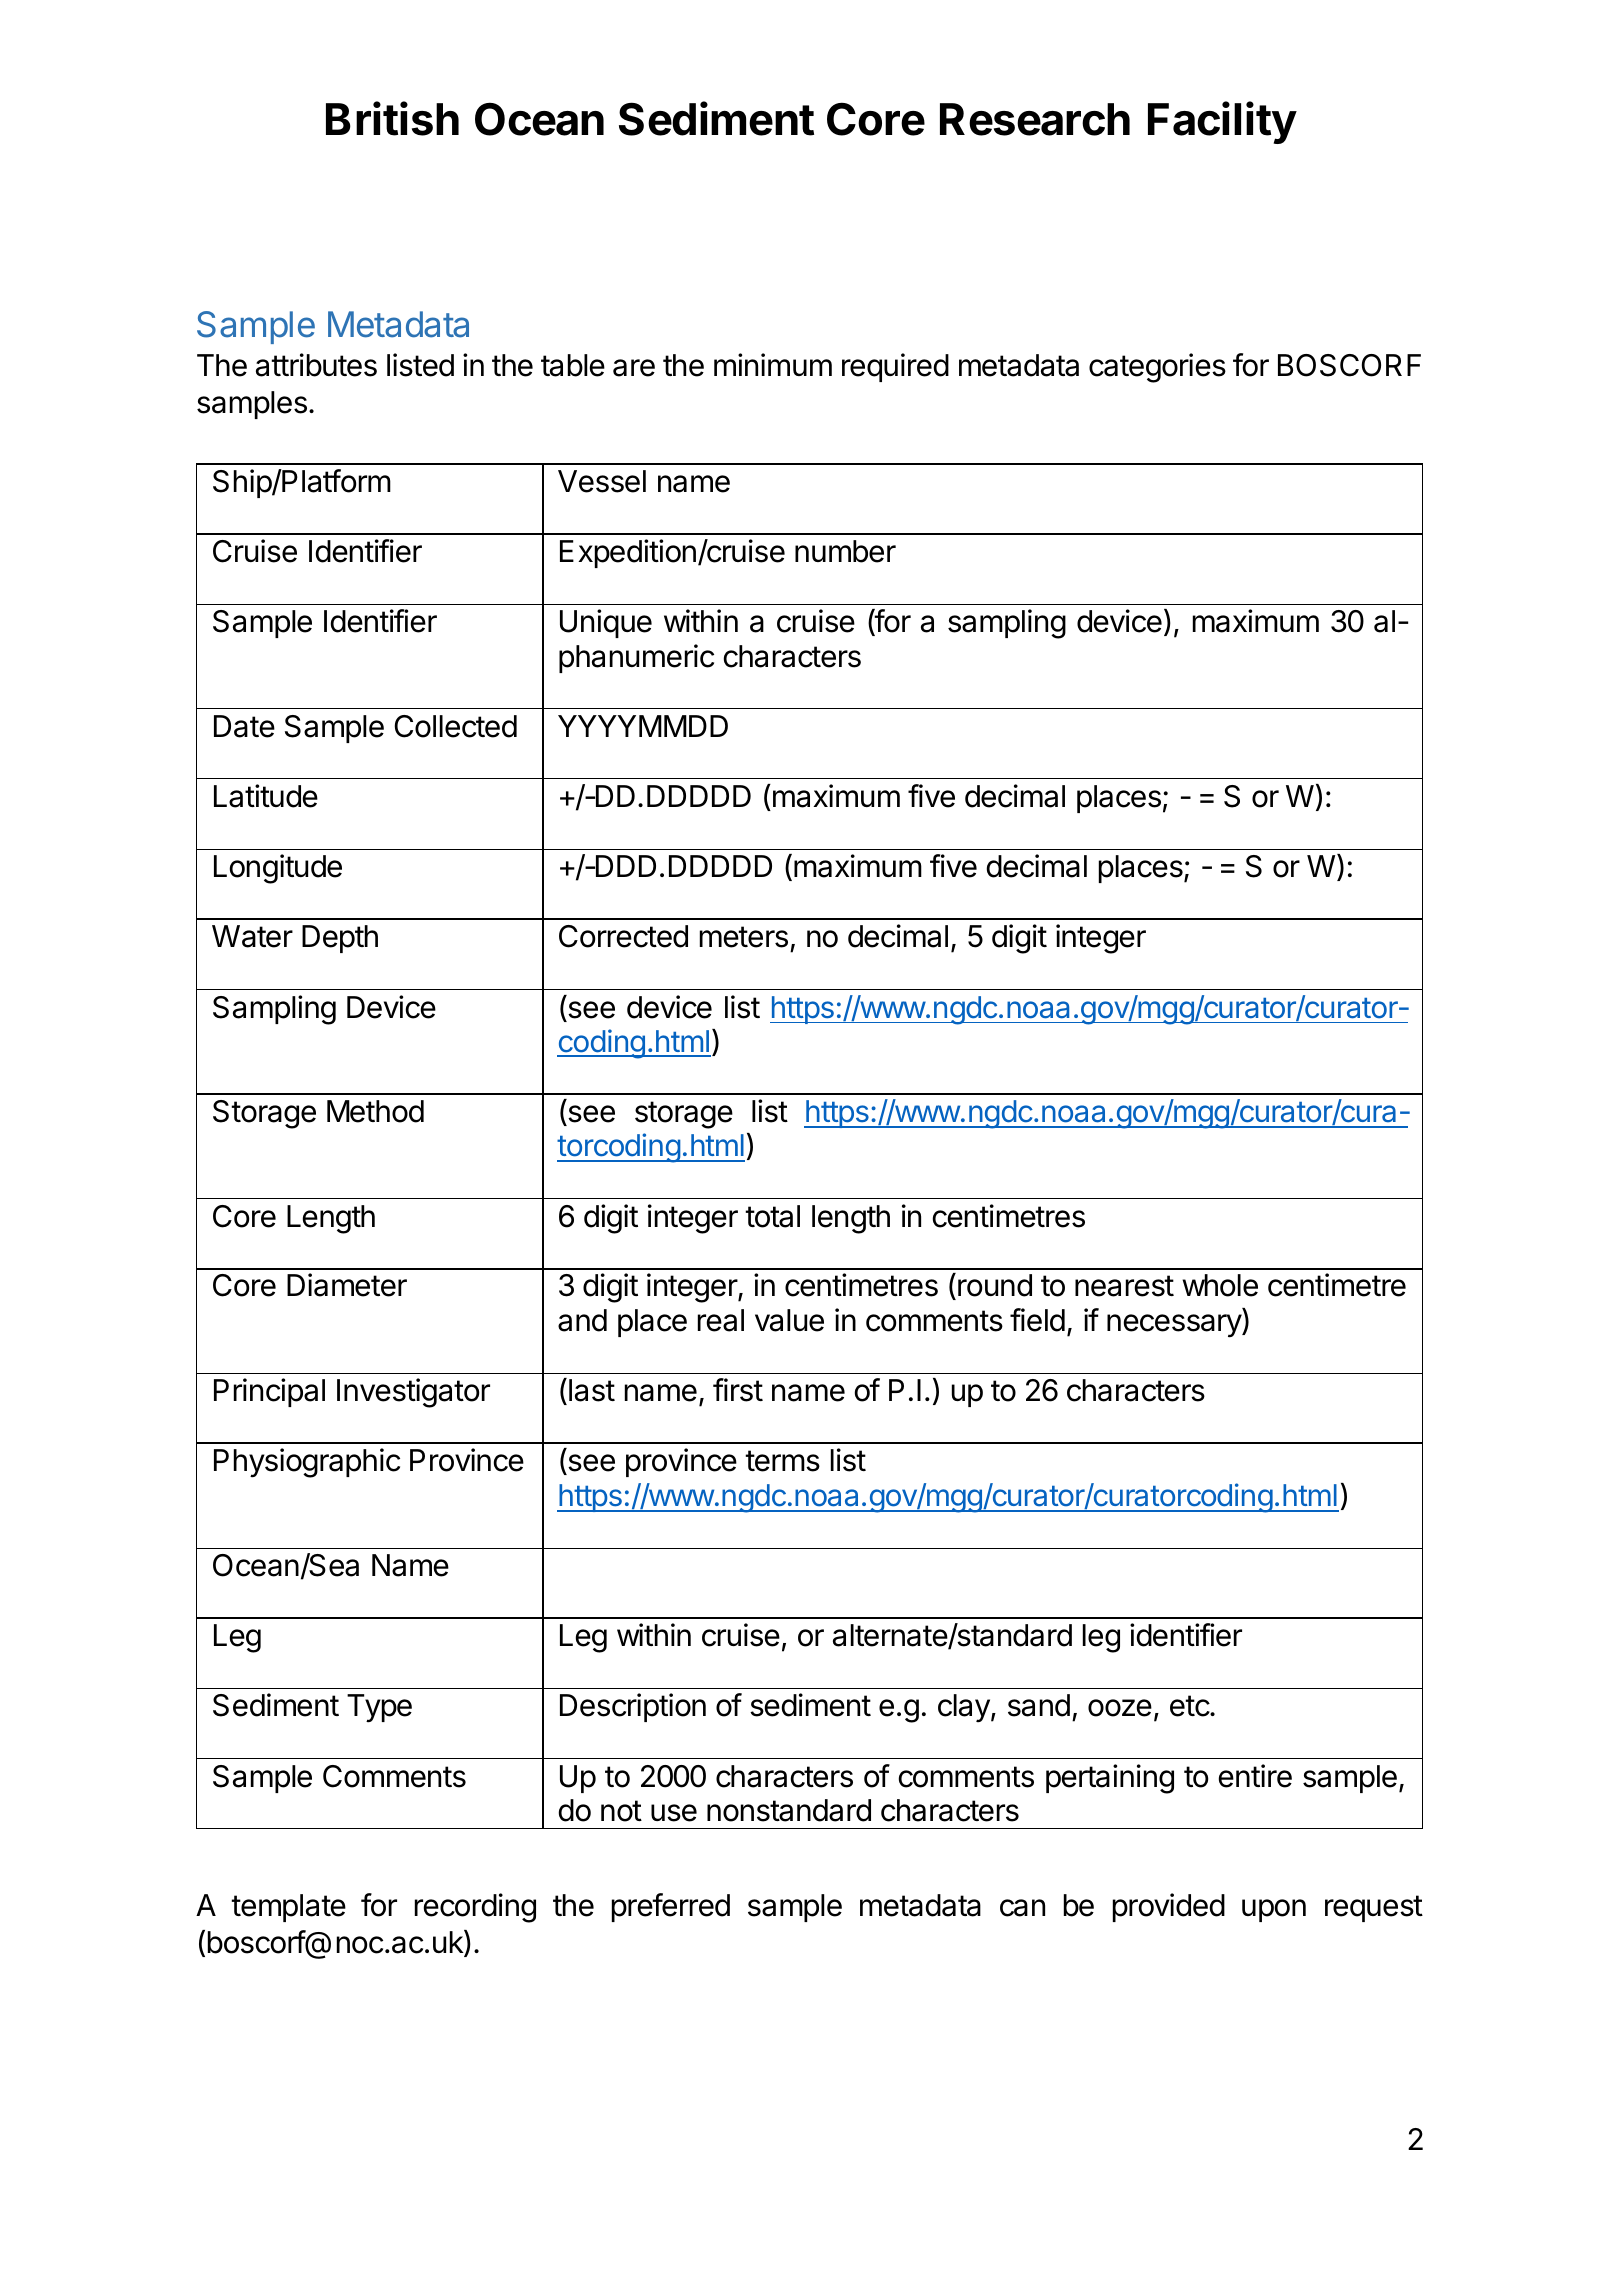 Image resolution: width=1618 pixels, height=2289 pixels. What do you see at coordinates (744, 937) in the document?
I see `meters` at bounding box center [744, 937].
